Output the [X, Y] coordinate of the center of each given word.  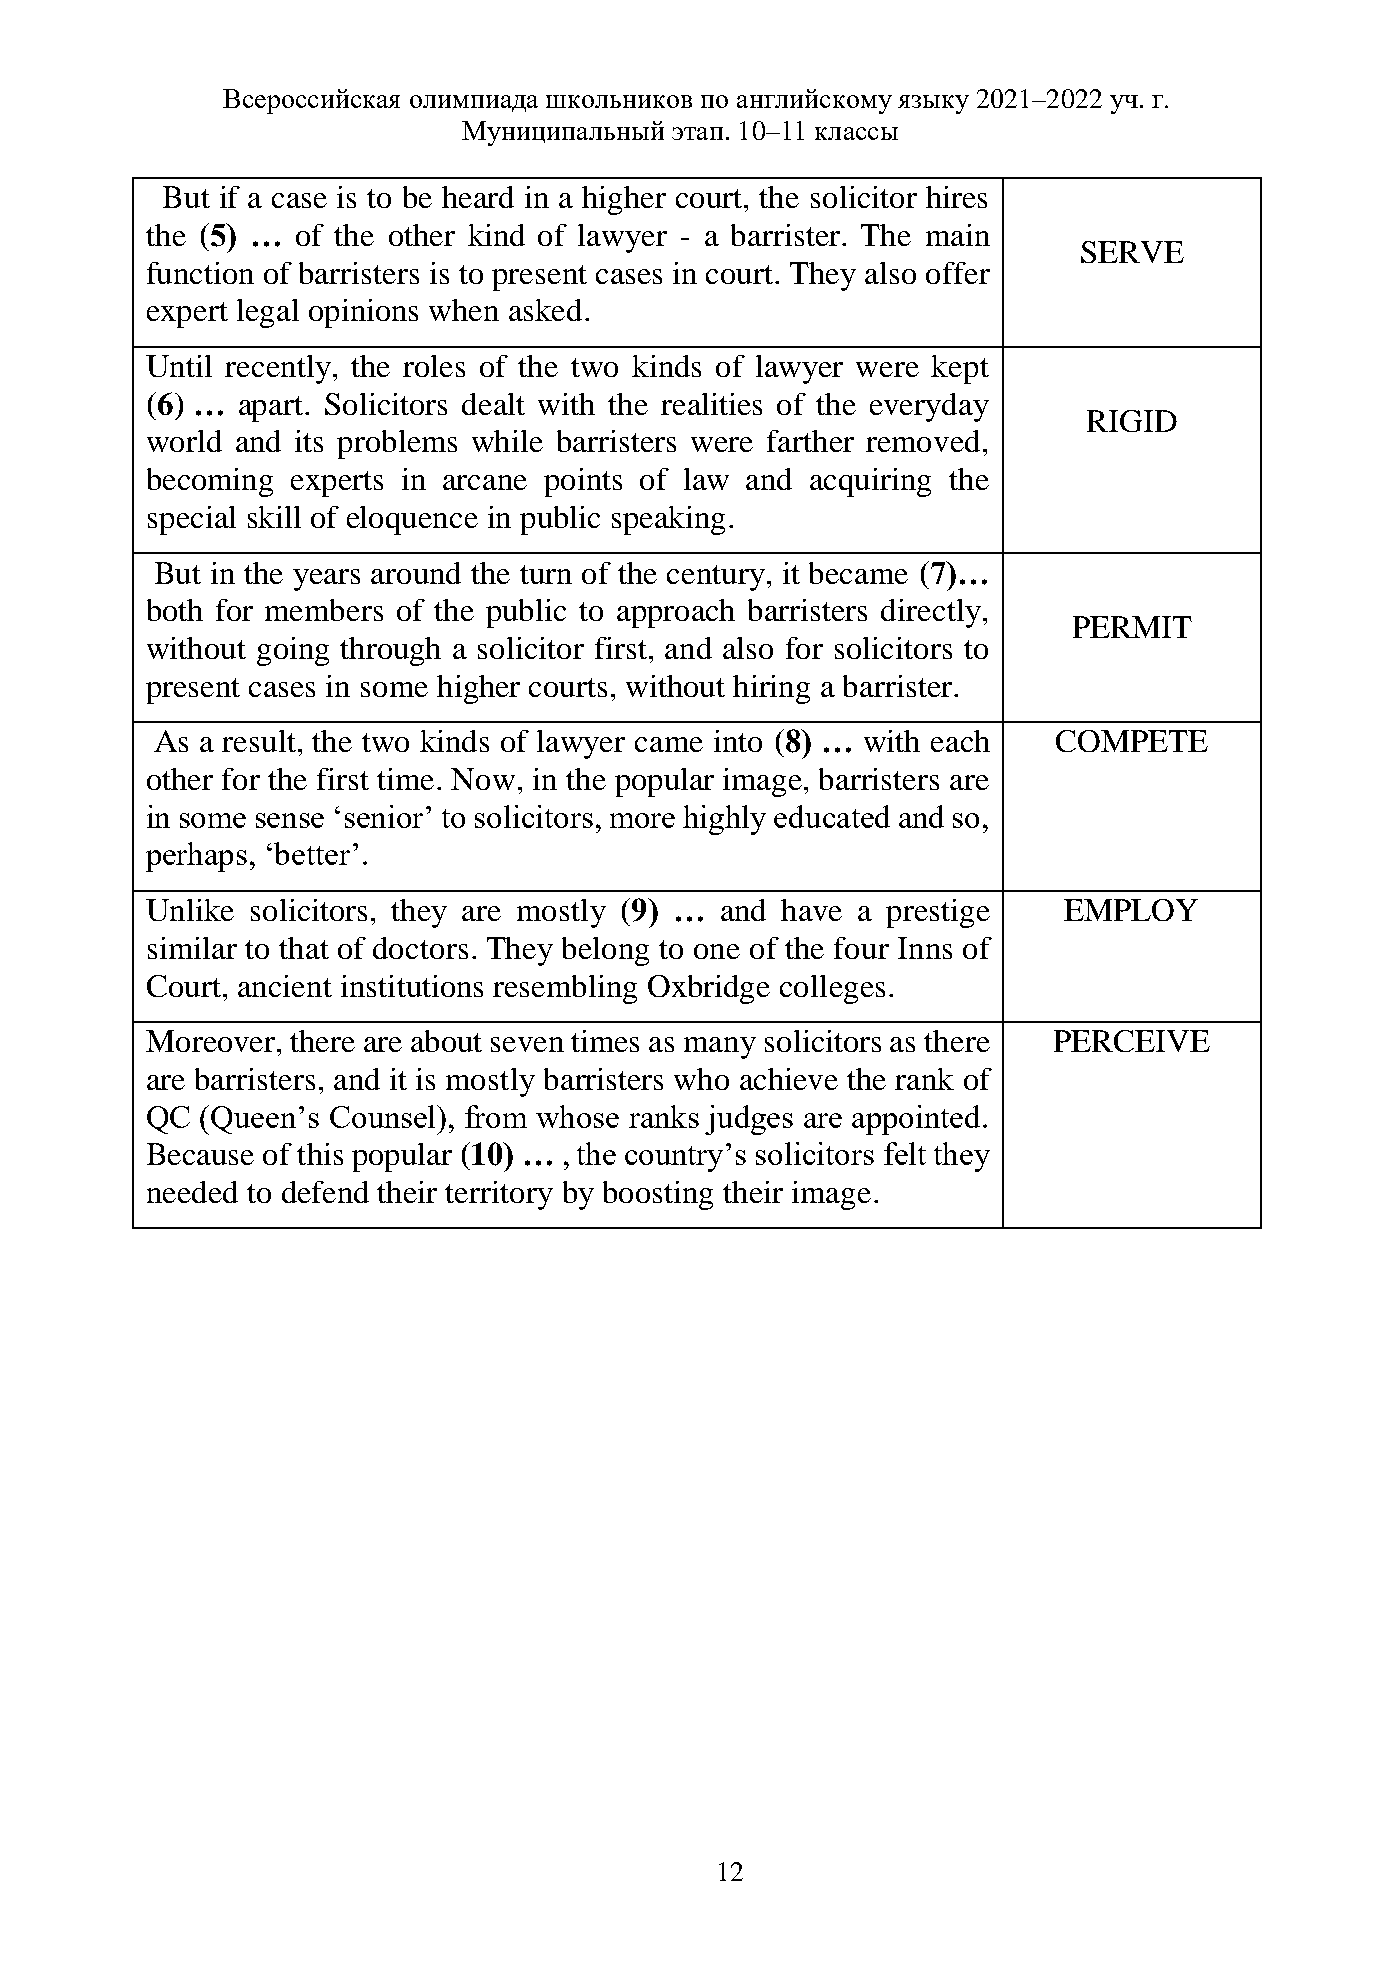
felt [905, 1153]
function [200, 273]
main [958, 235]
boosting [658, 1195]
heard [478, 197]
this [320, 1154]
